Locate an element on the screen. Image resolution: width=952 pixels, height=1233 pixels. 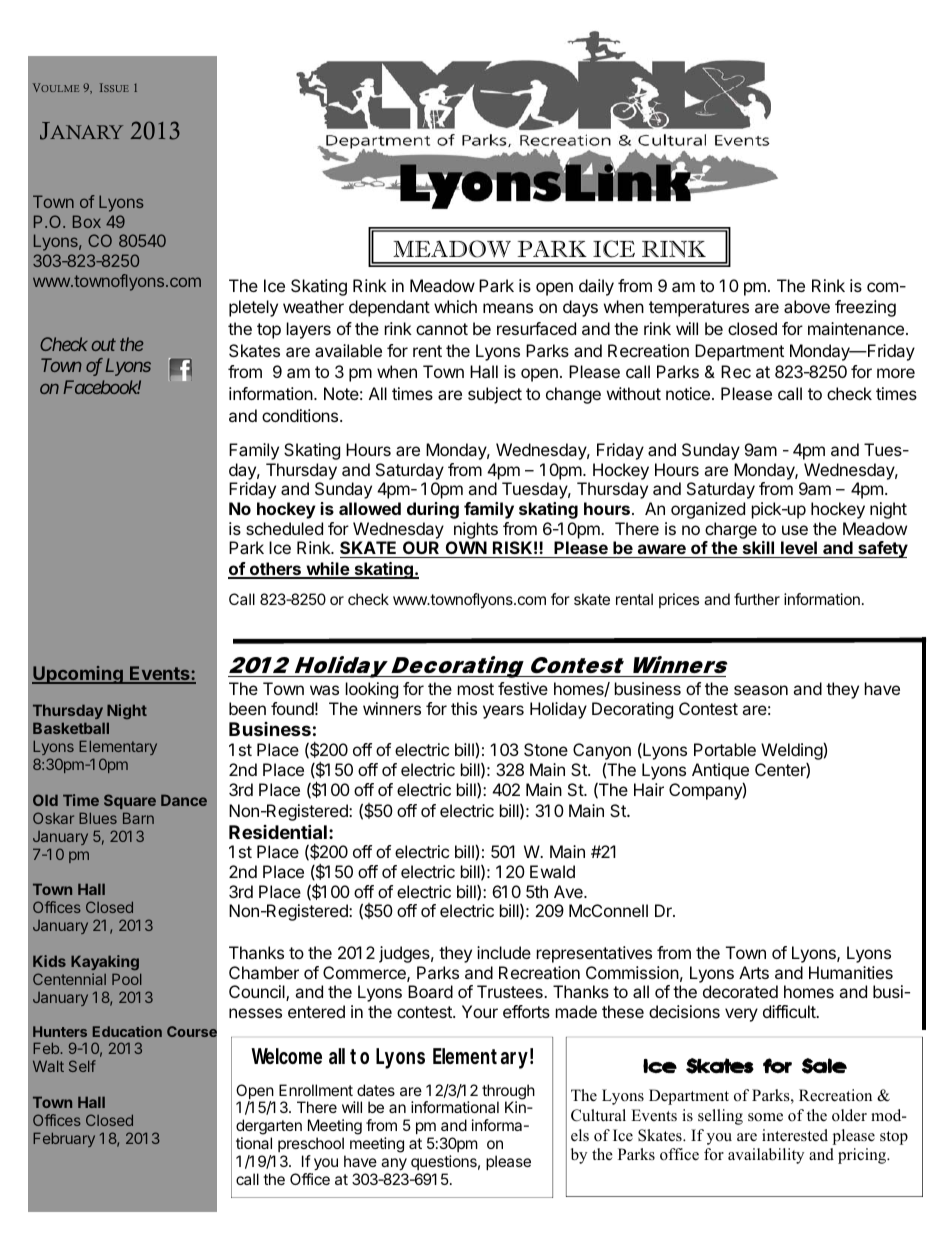
include is located at coordinates (504, 952).
